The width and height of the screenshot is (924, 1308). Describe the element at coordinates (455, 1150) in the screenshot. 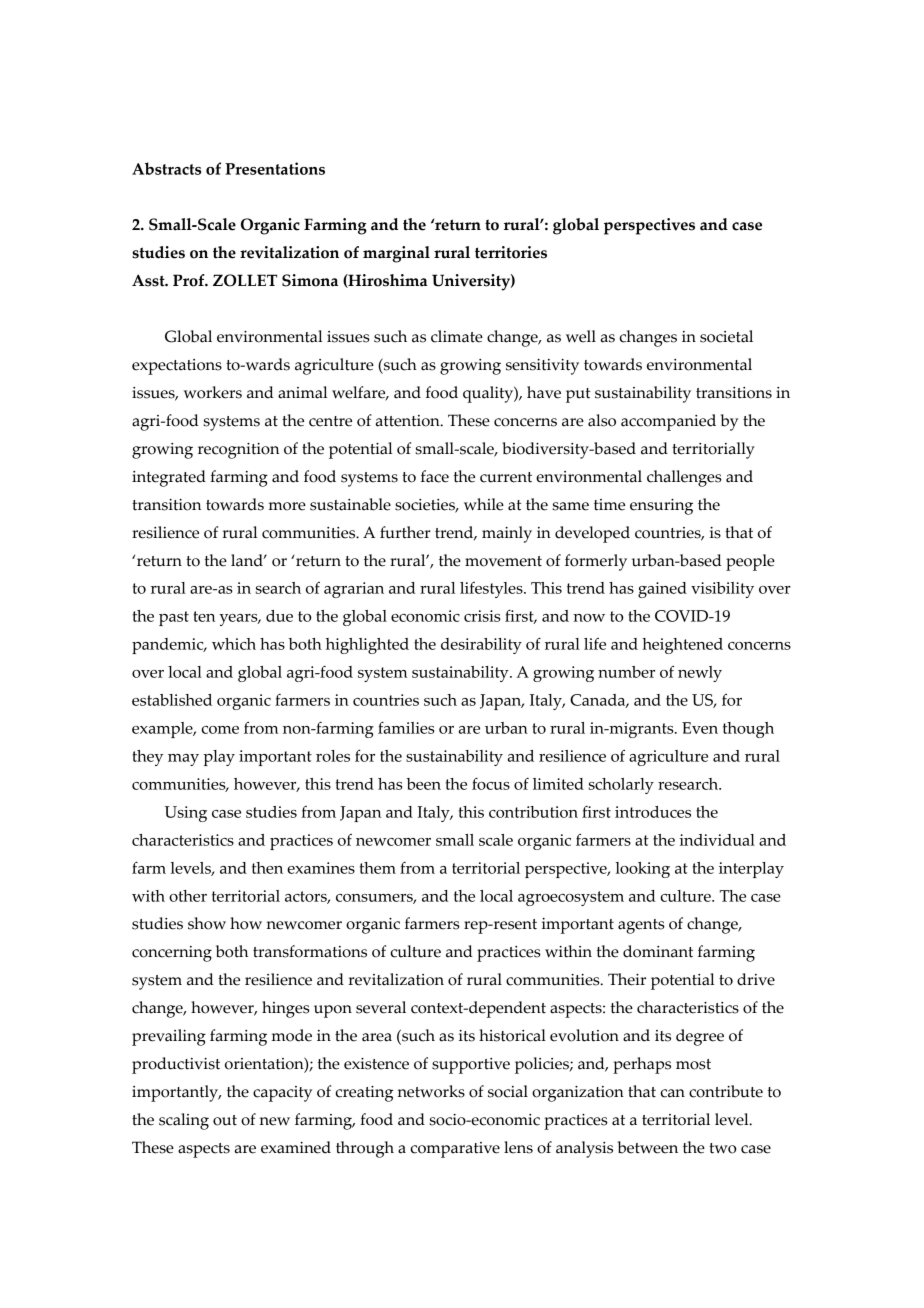

I see `comparative` at that location.
